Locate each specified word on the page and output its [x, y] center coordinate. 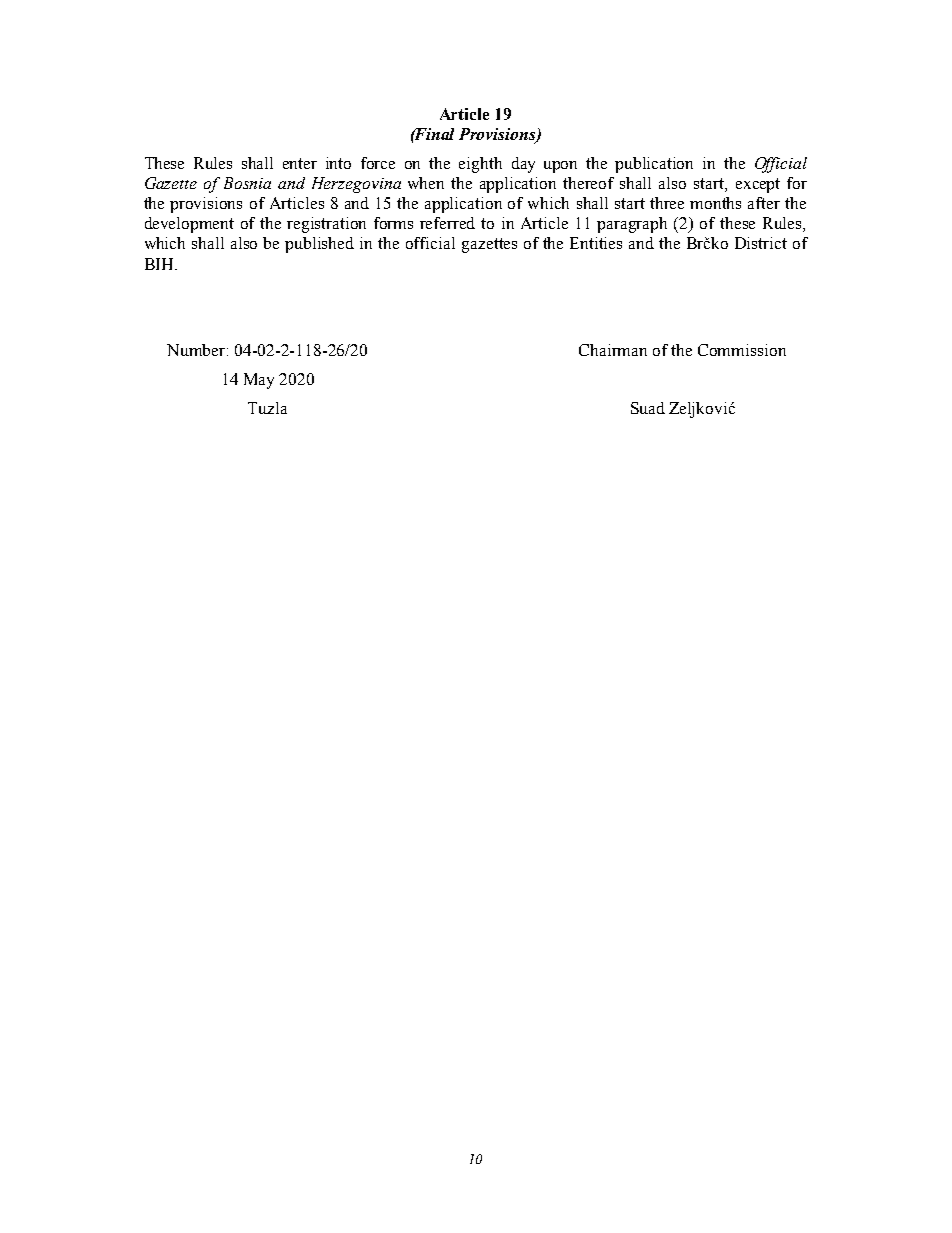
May [259, 381]
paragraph [632, 225]
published [319, 245]
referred [447, 223]
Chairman [613, 350]
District [761, 243]
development [189, 225]
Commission [742, 350]
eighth [480, 165]
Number [197, 350]
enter [300, 163]
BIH [160, 264]
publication [654, 165]
